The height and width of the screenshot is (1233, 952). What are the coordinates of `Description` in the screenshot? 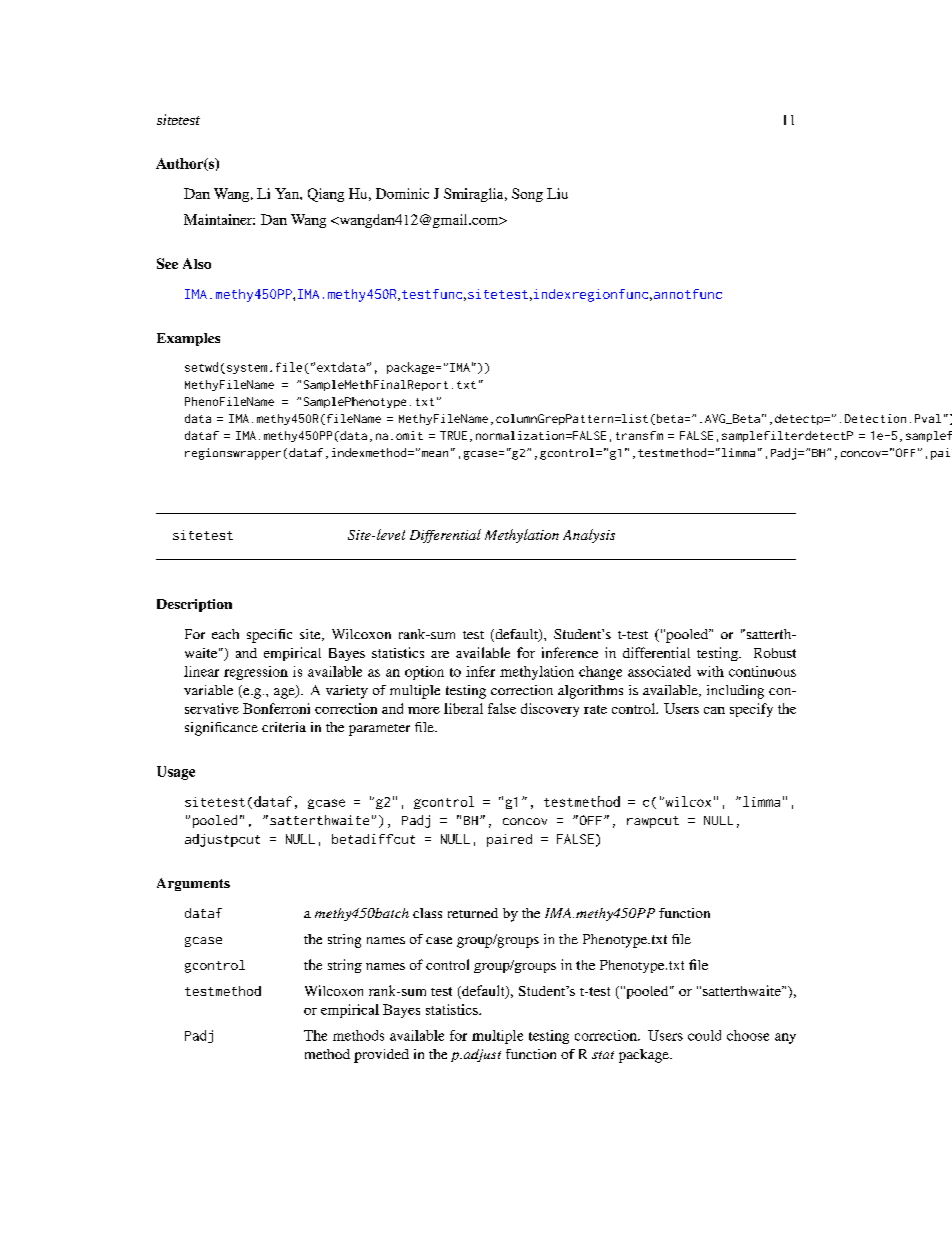 It's located at (194, 605).
